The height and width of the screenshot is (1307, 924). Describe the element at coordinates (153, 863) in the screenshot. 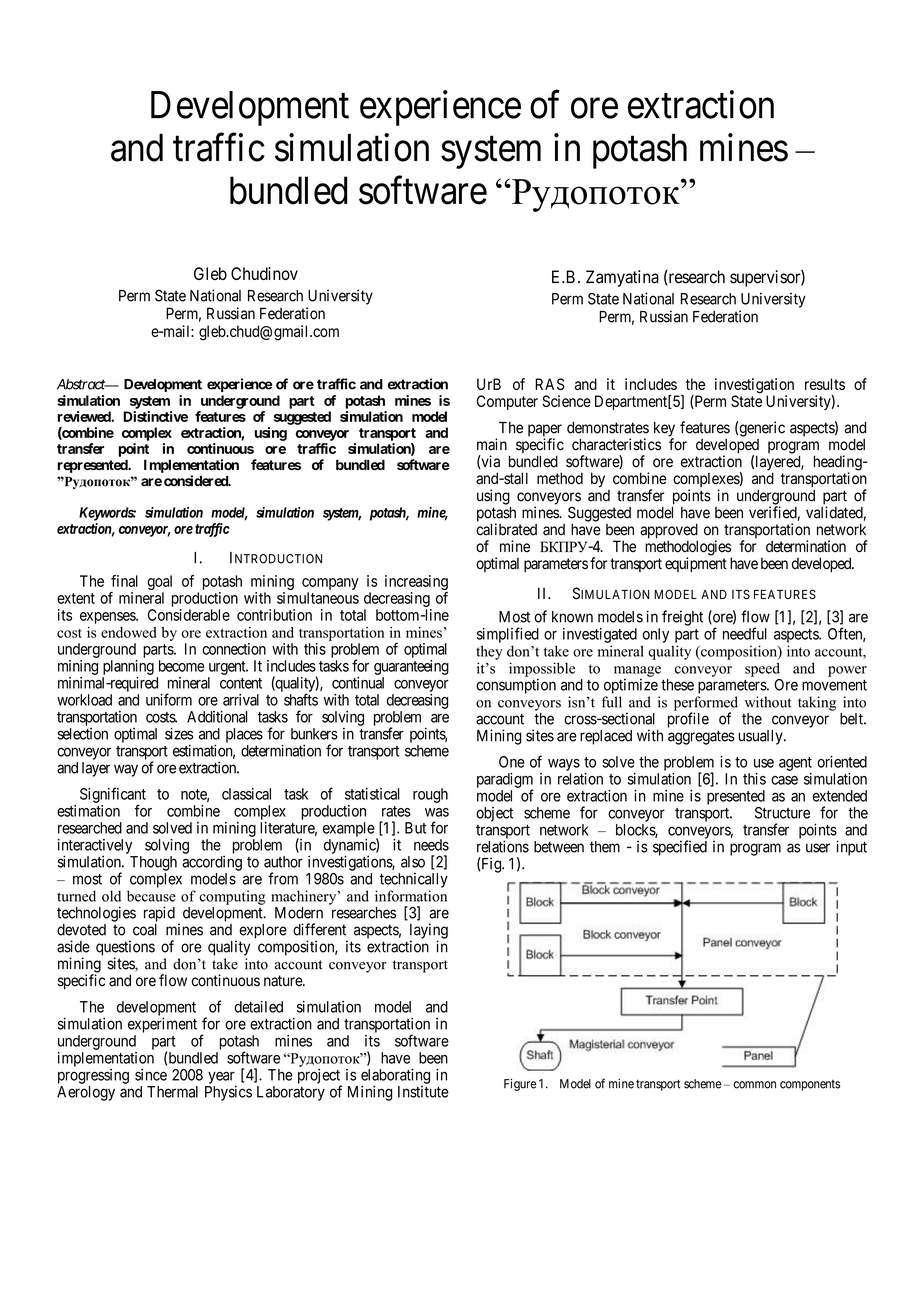

I see `Though` at that location.
